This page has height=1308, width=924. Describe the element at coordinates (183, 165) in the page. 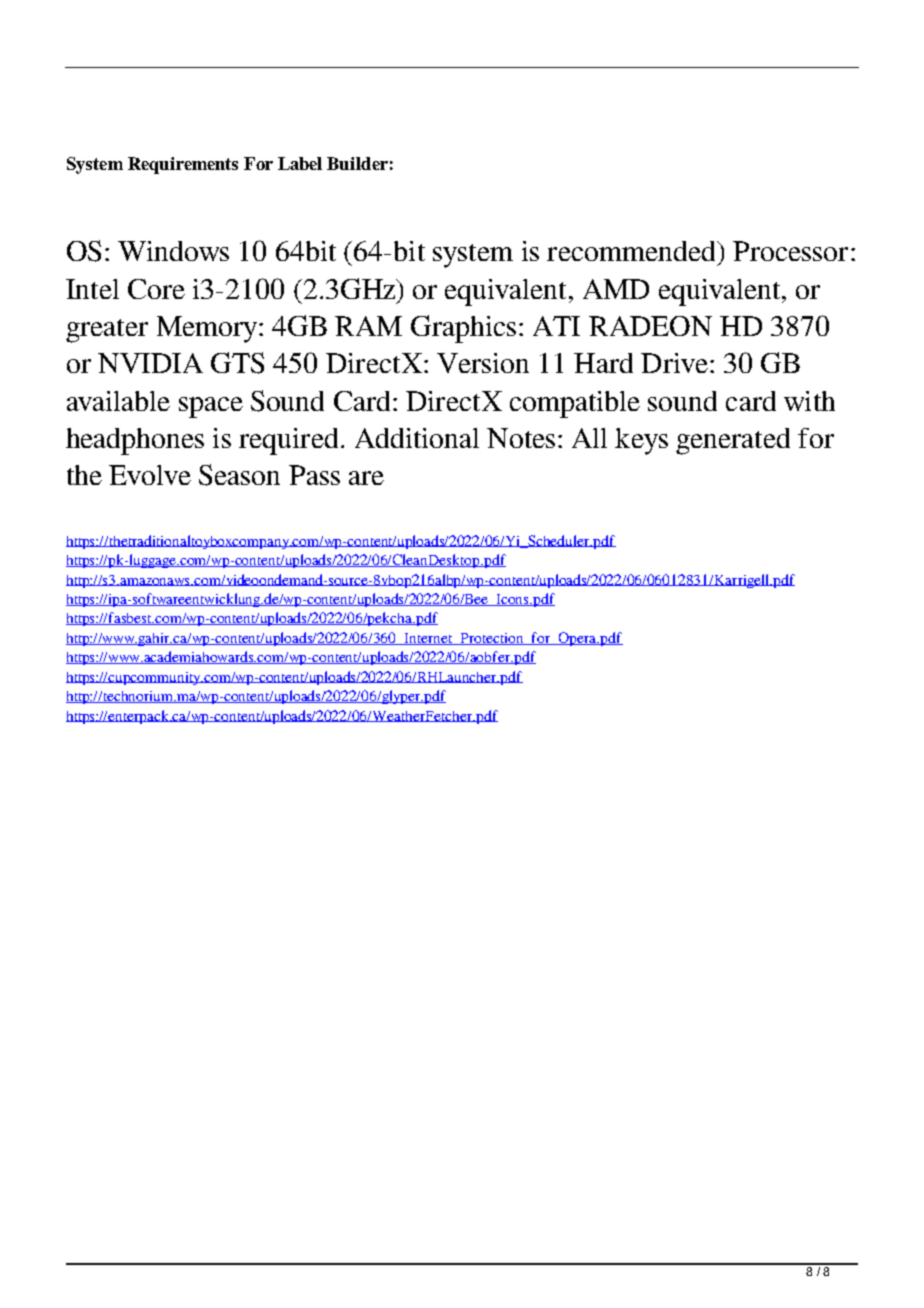

I see `Requirements` at that location.
